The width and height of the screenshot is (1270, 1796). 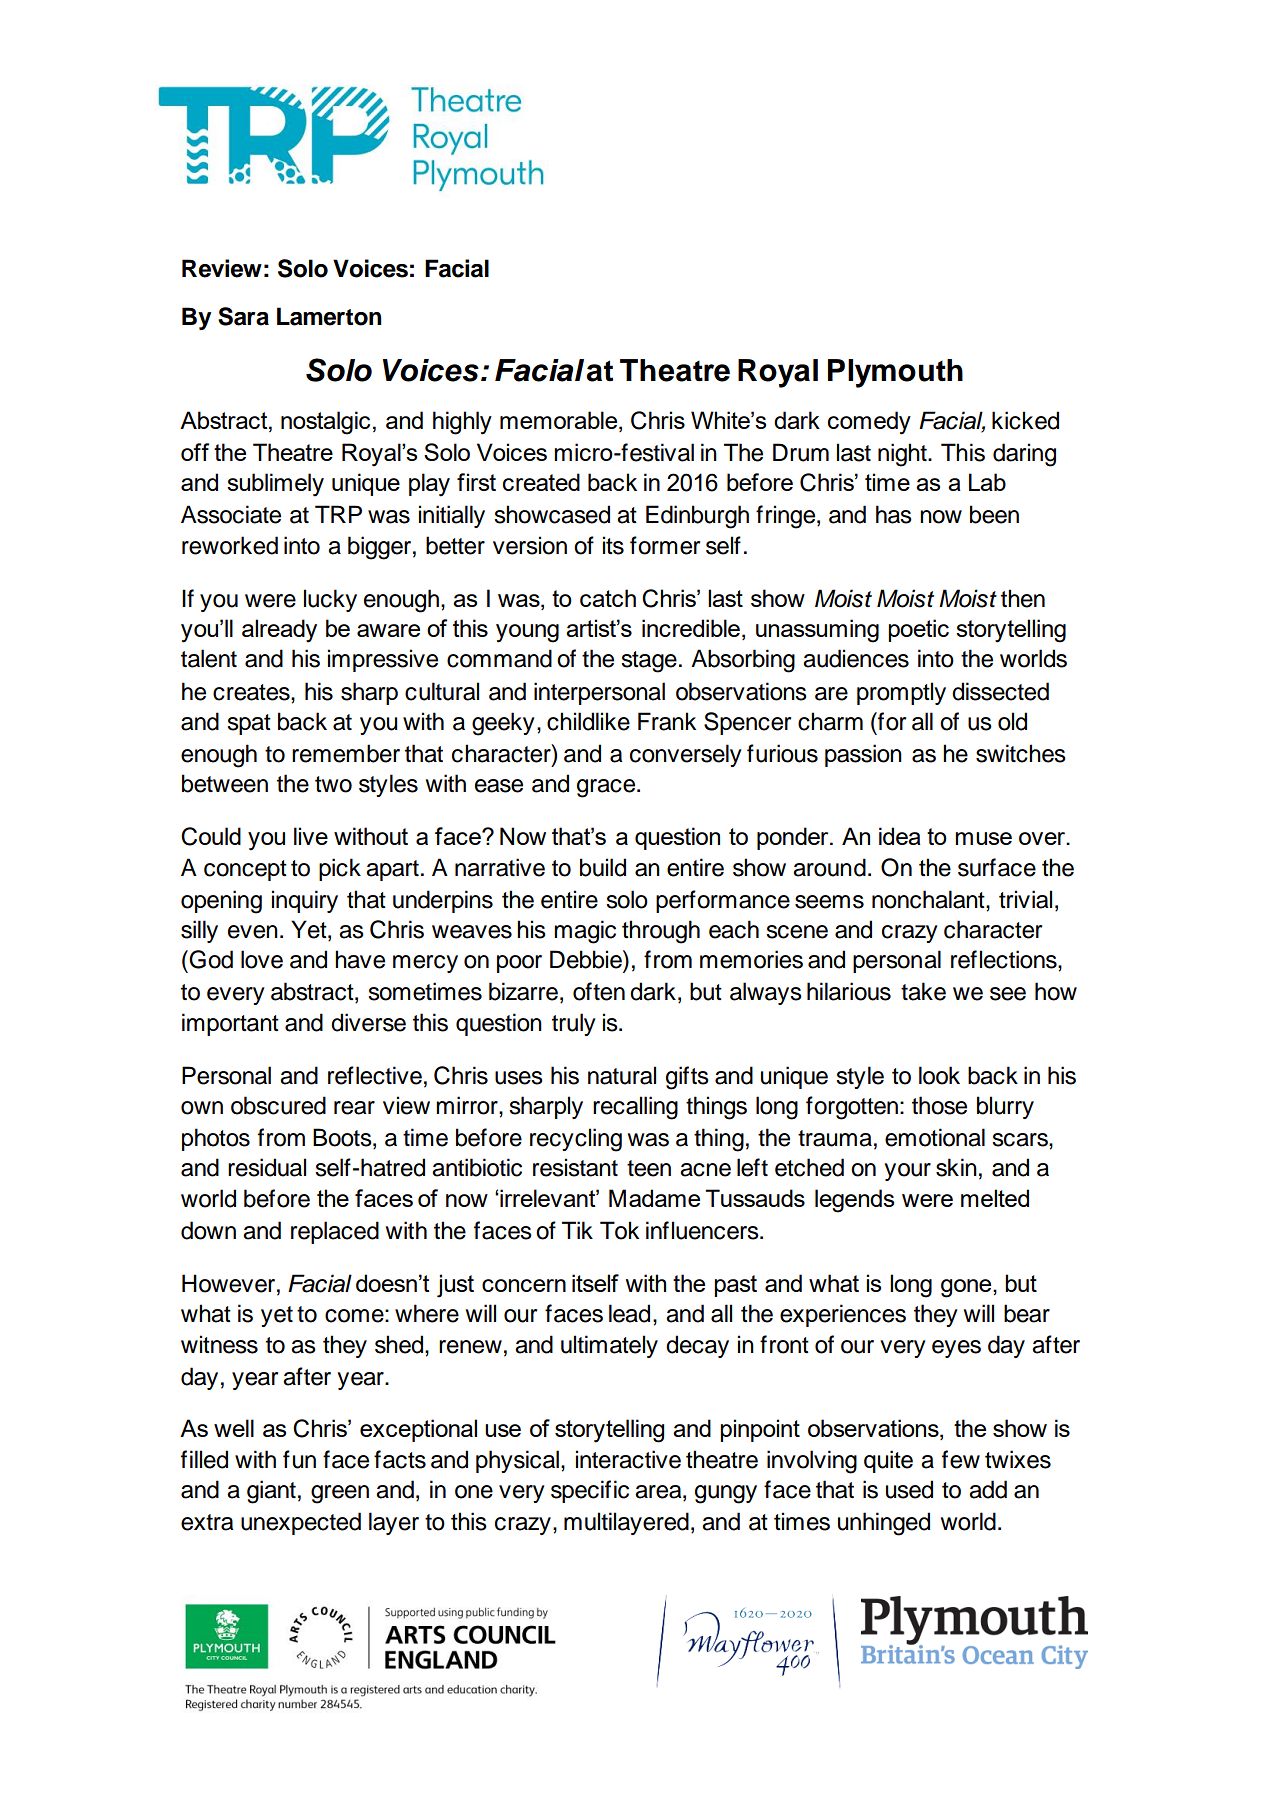 What do you see at coordinates (560, 421) in the screenshot?
I see `memorable` at bounding box center [560, 421].
